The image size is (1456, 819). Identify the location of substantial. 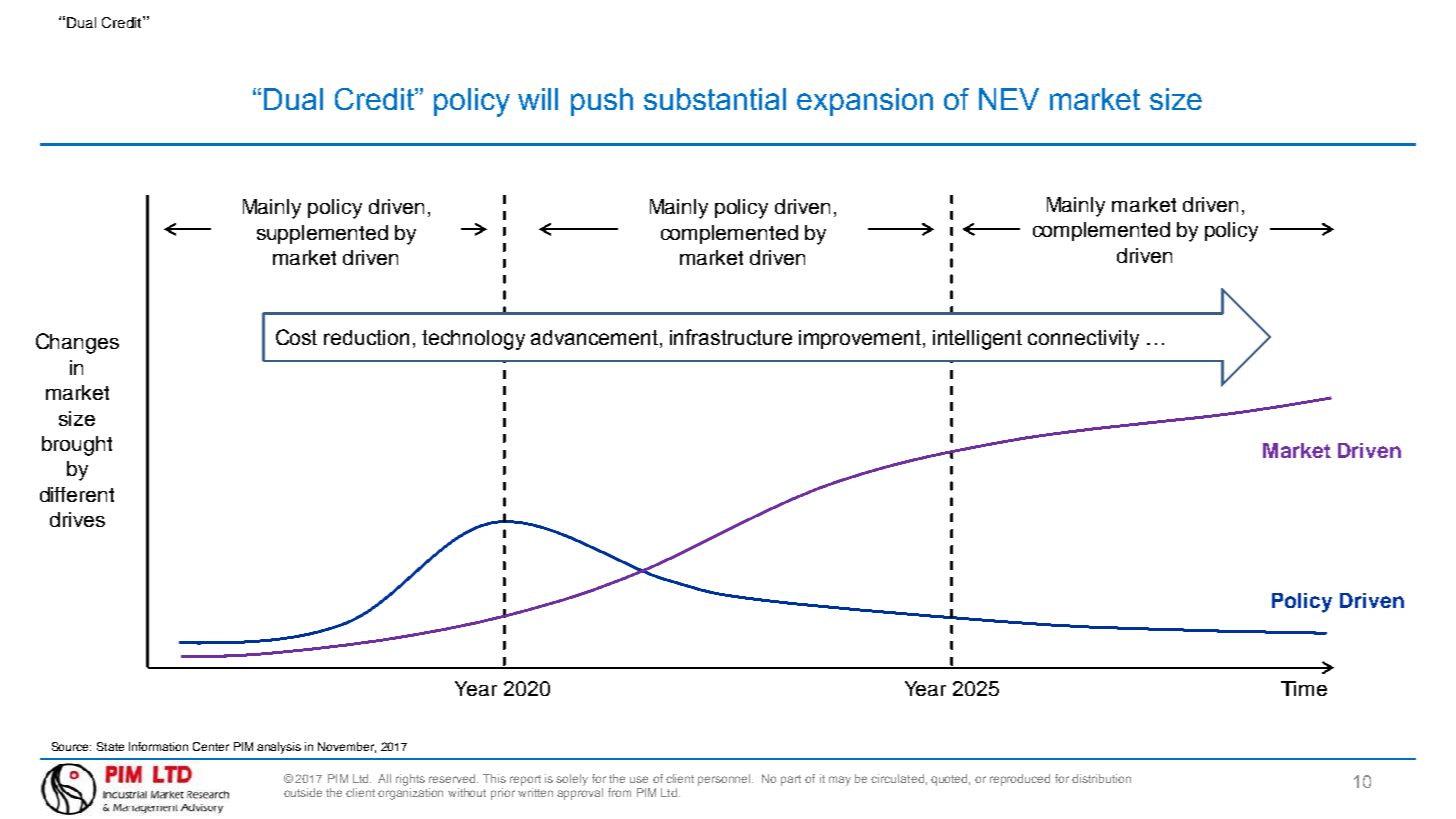
(715, 99).
